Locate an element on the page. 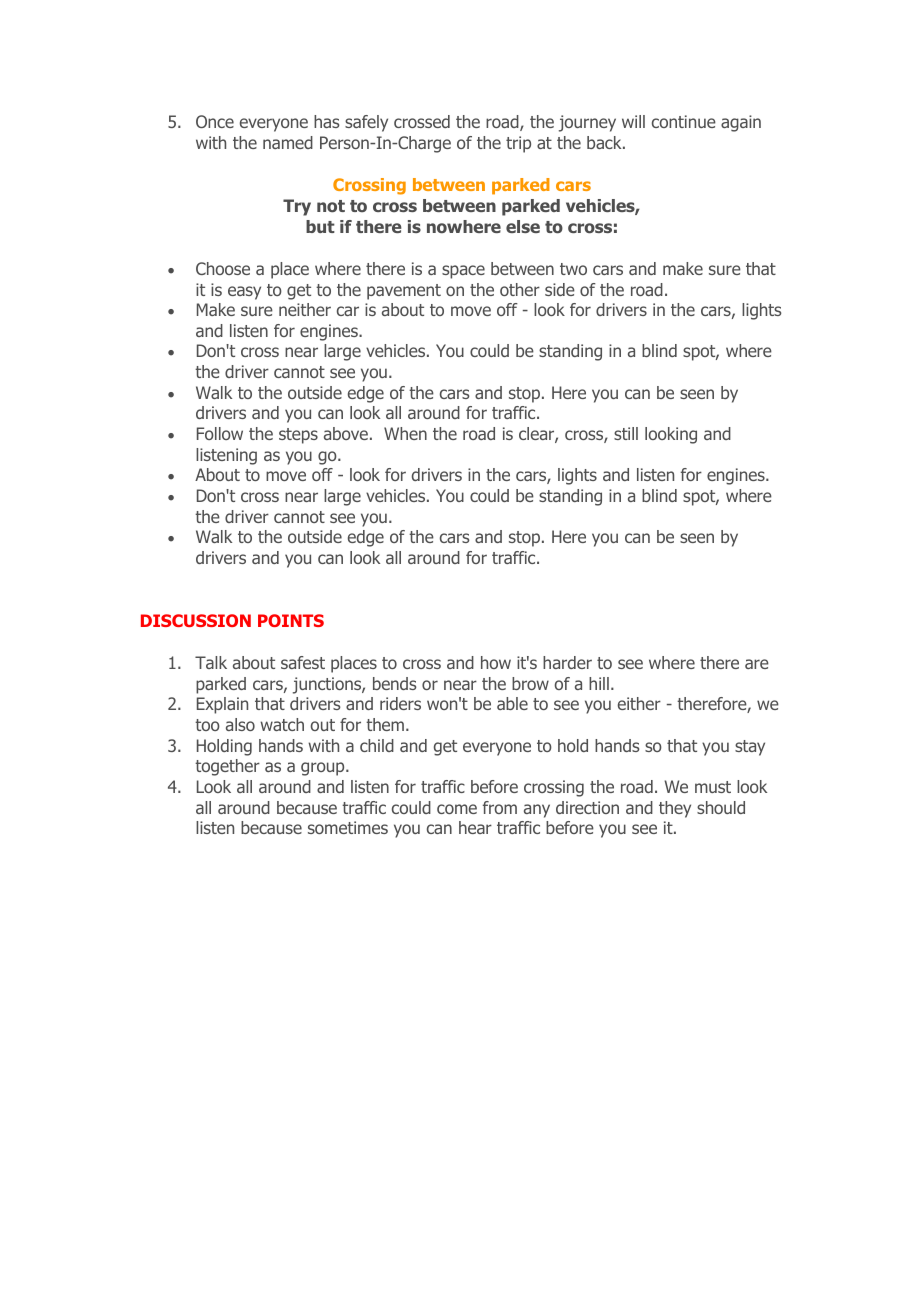 The height and width of the document is (1308, 924). steps is located at coordinates (298, 436).
